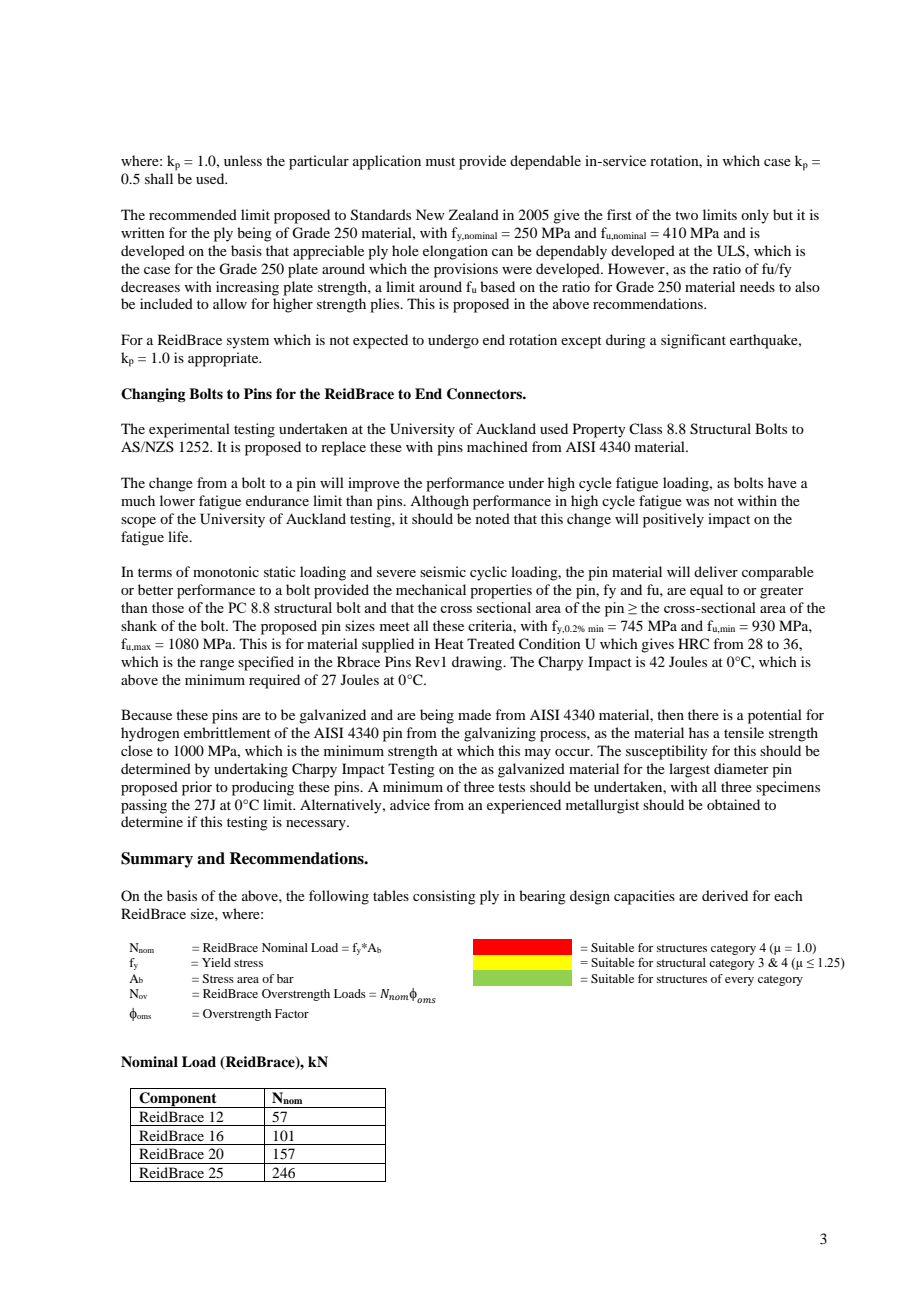  What do you see at coordinates (739, 981) in the screenshot?
I see `every` at bounding box center [739, 981].
